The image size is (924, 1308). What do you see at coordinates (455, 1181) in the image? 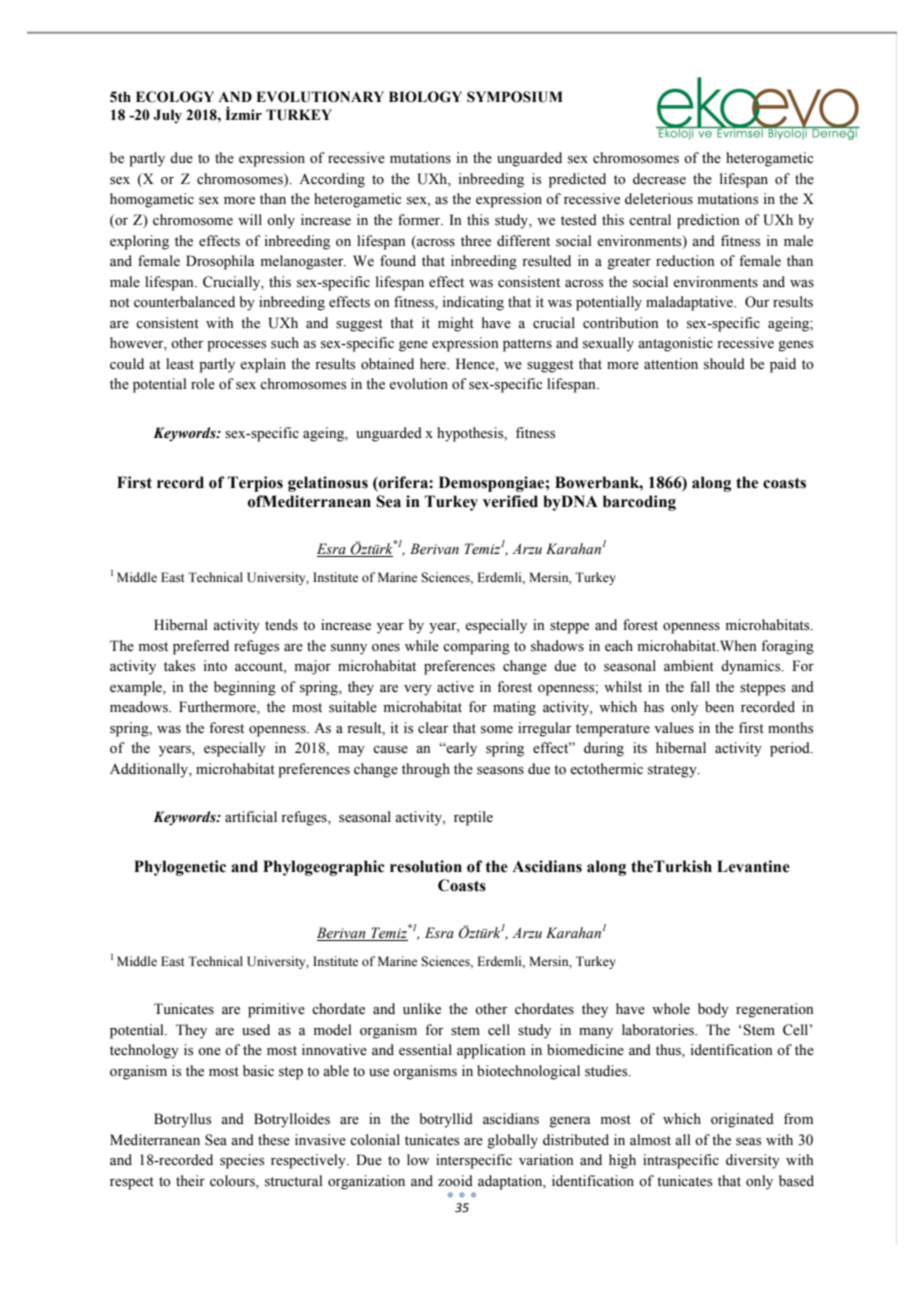
I see `zooid` at bounding box center [455, 1181].
